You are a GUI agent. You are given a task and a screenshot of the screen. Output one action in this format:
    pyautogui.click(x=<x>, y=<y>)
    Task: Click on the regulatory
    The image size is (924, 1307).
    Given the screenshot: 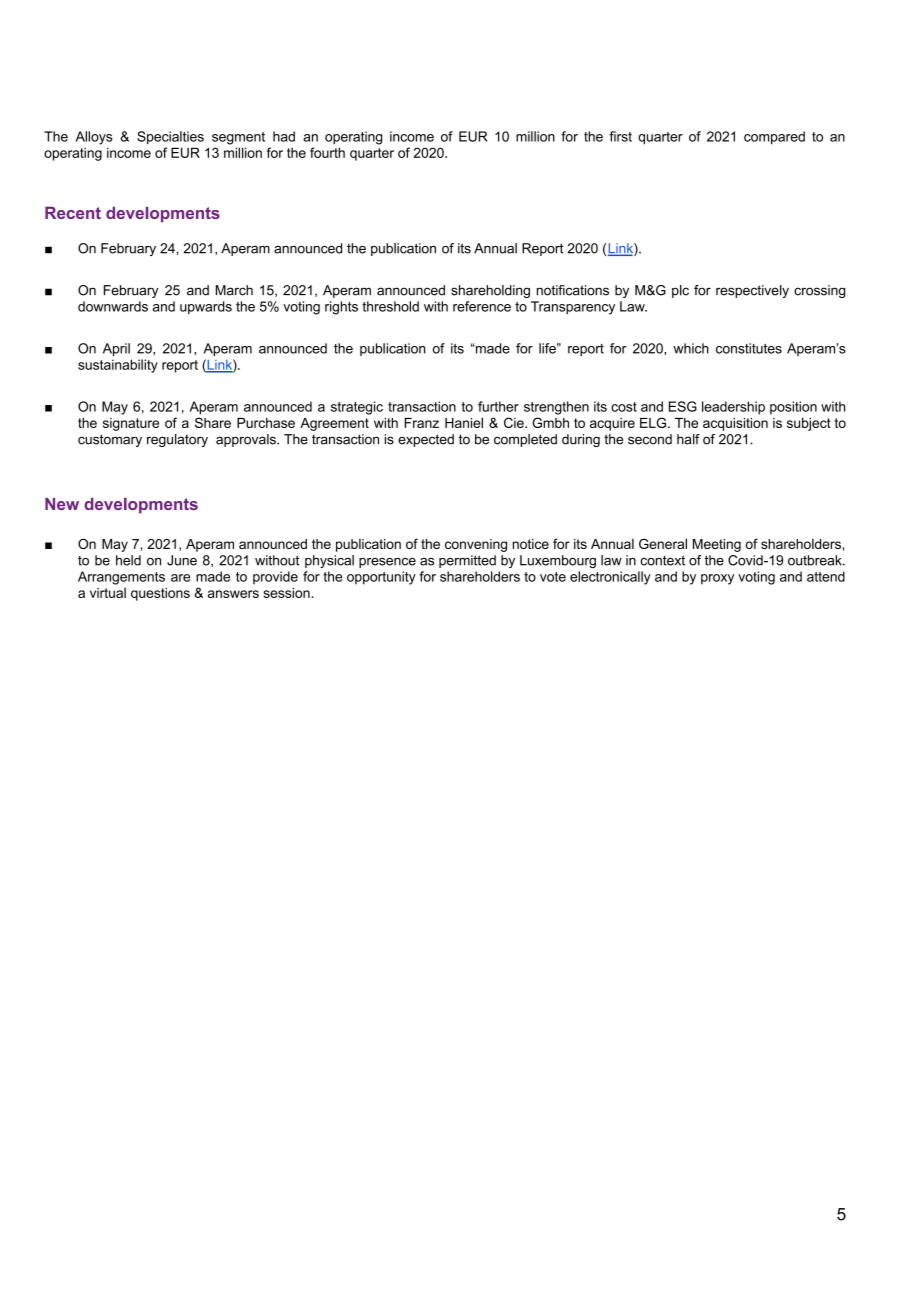 What is the action you would take?
    pyautogui.click(x=177, y=440)
